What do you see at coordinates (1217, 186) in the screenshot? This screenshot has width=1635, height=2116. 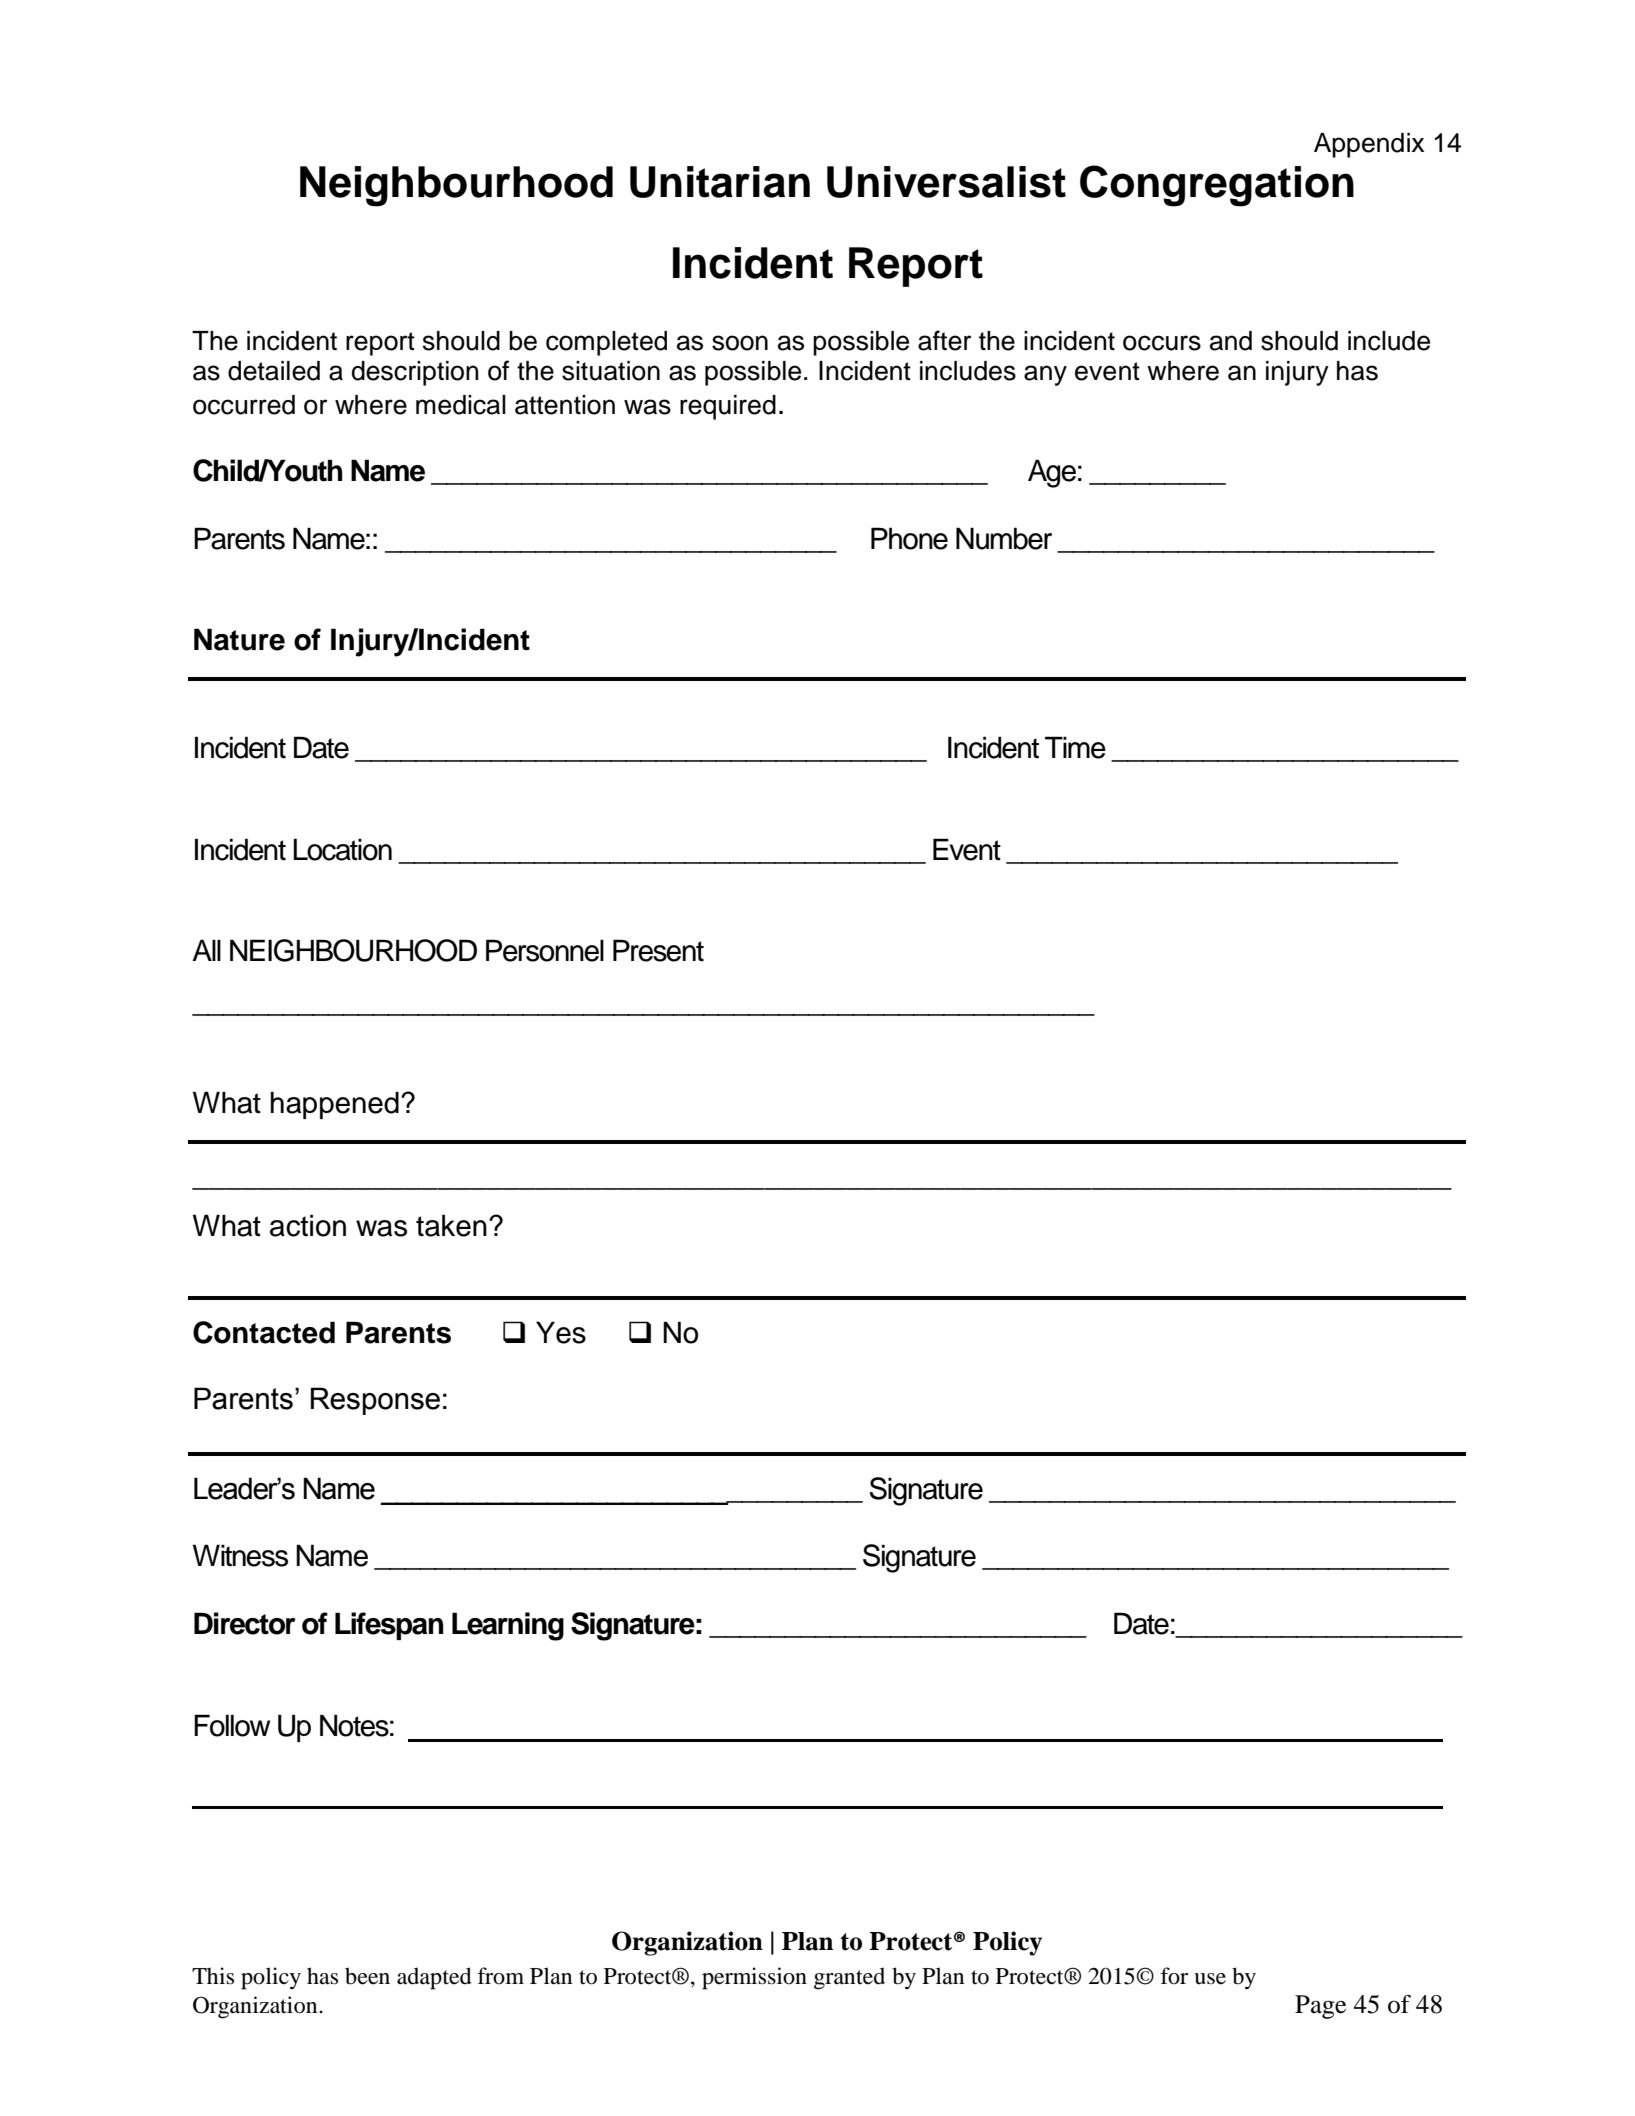 I see `Congregation` at bounding box center [1217, 186].
